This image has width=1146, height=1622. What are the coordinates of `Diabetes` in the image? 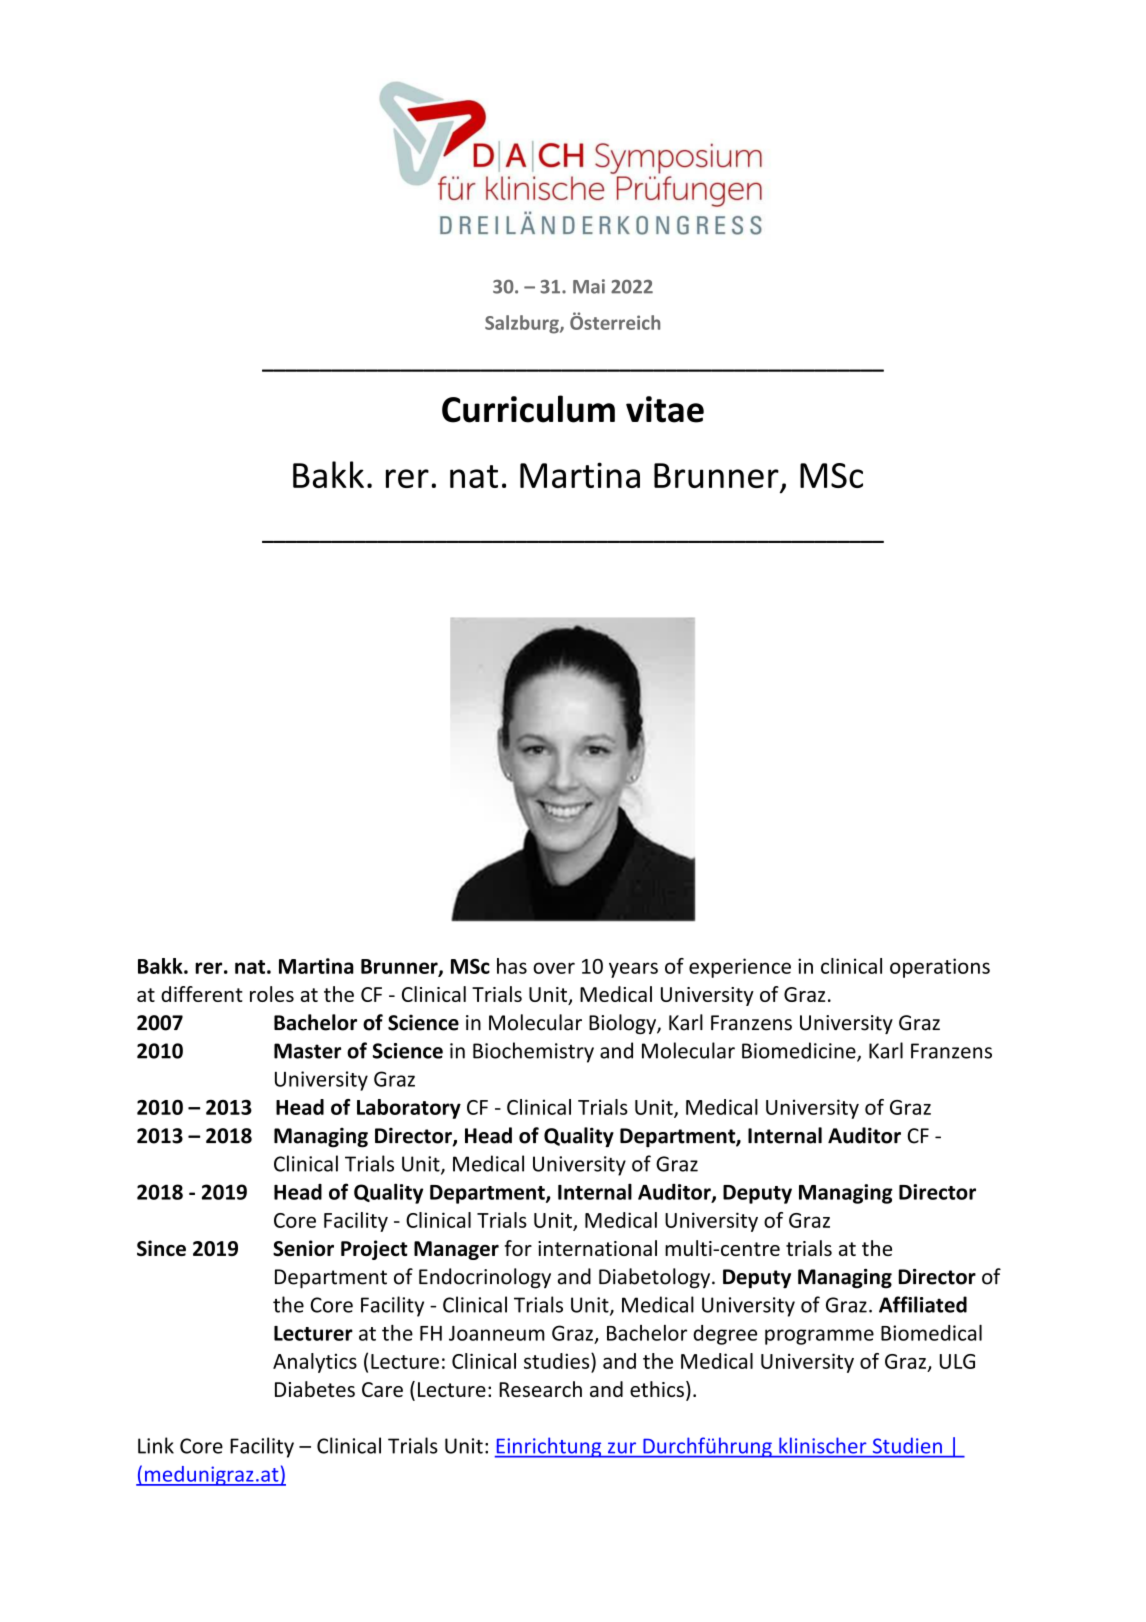 It's located at (315, 1389).
